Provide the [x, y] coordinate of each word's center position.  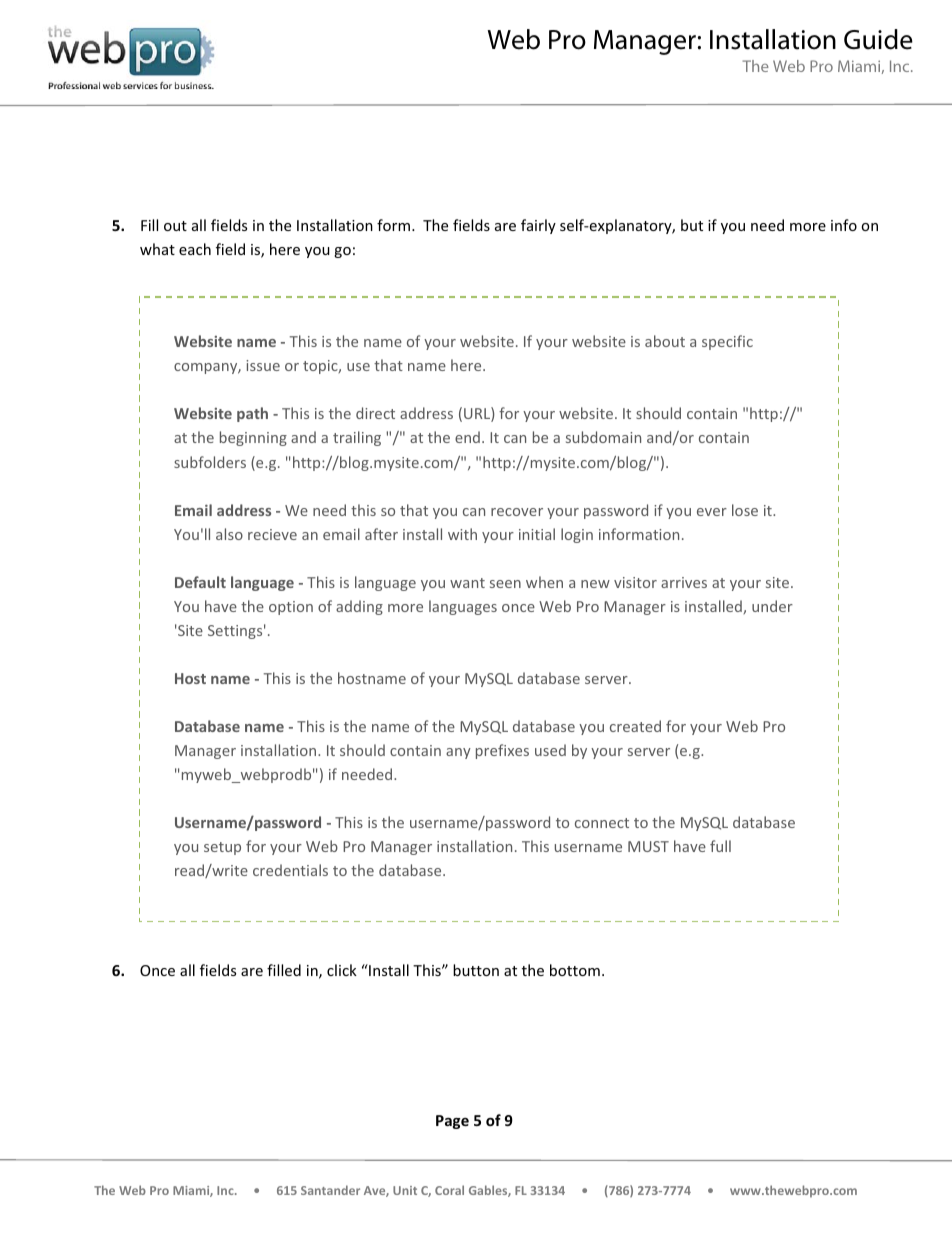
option [291, 608]
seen [505, 584]
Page [452, 1122]
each [195, 249]
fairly [538, 226]
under [772, 606]
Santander [330, 1190]
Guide [878, 39]
